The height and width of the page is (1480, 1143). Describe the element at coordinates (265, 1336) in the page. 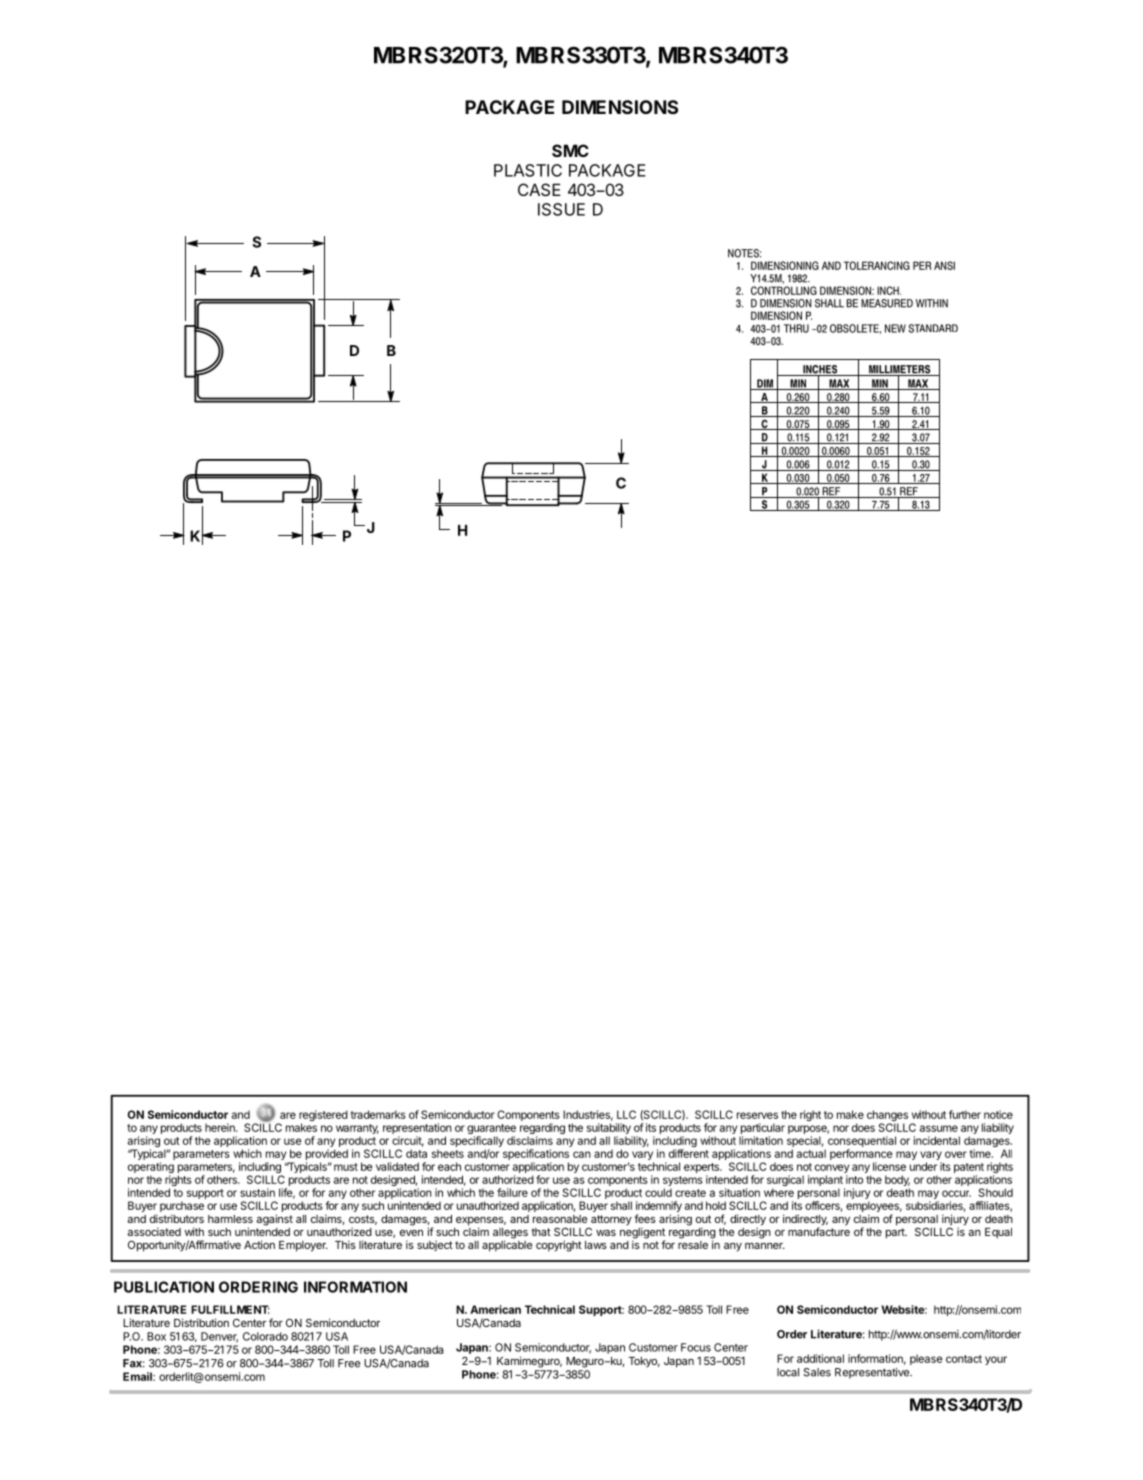

I see `Colorado` at that location.
